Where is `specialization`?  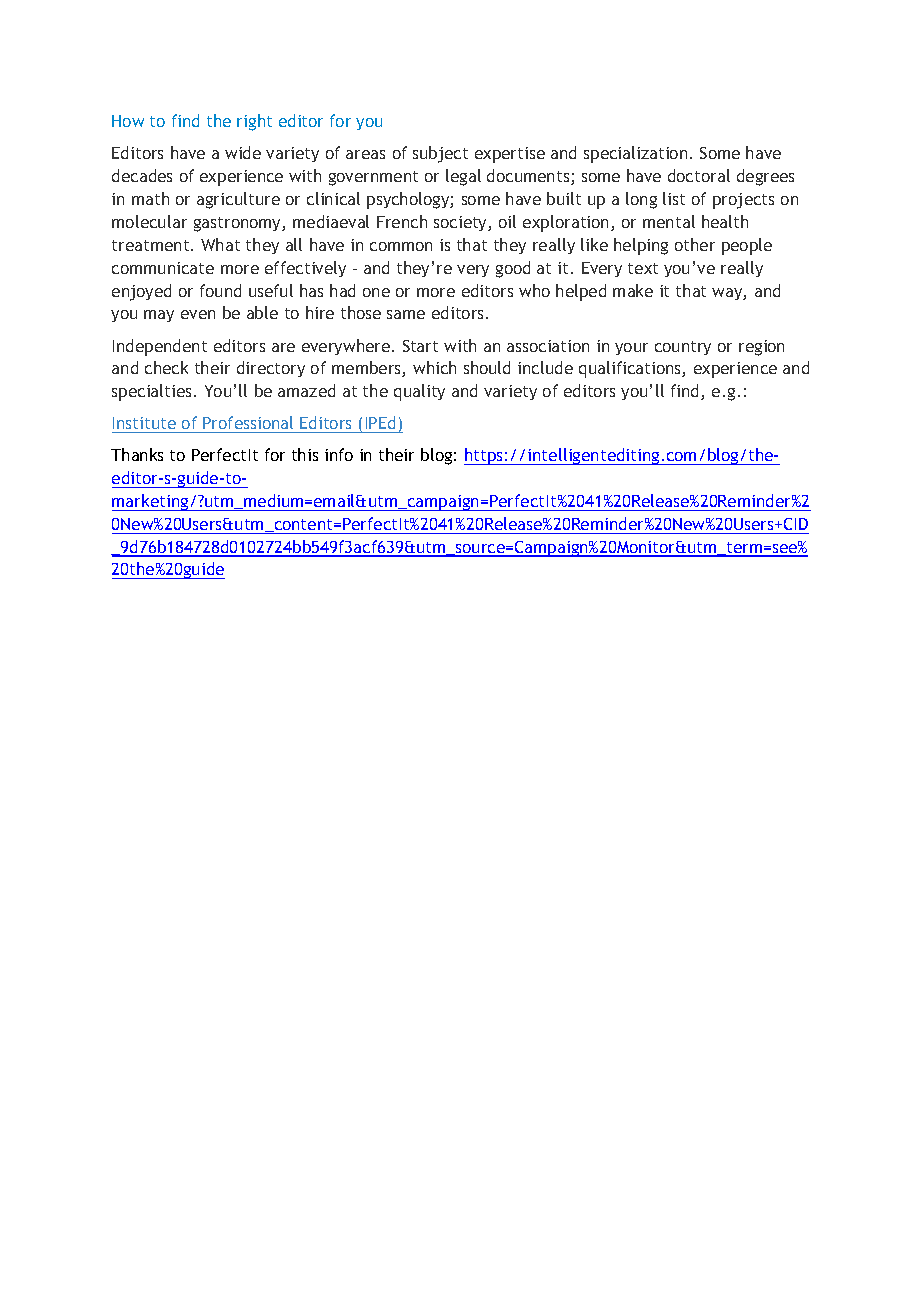
specialization is located at coordinates (635, 154).
